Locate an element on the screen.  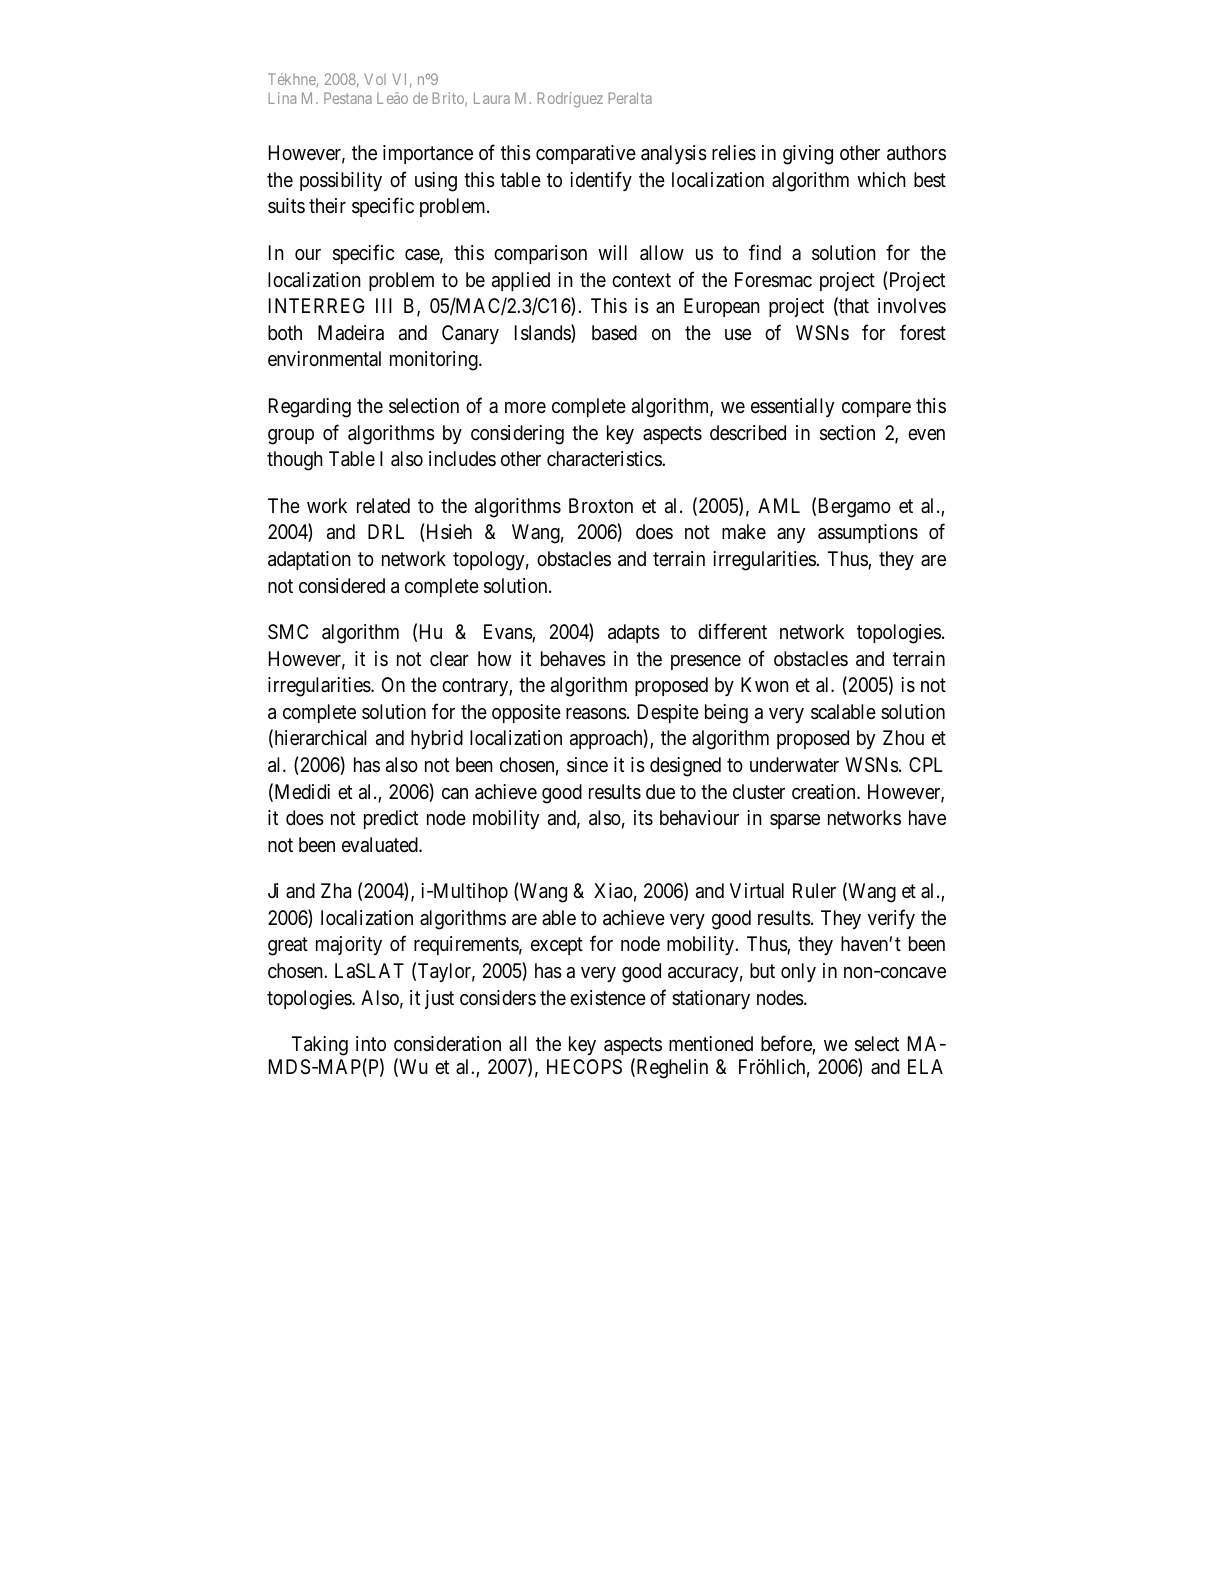
possibility is located at coordinates (341, 181).
